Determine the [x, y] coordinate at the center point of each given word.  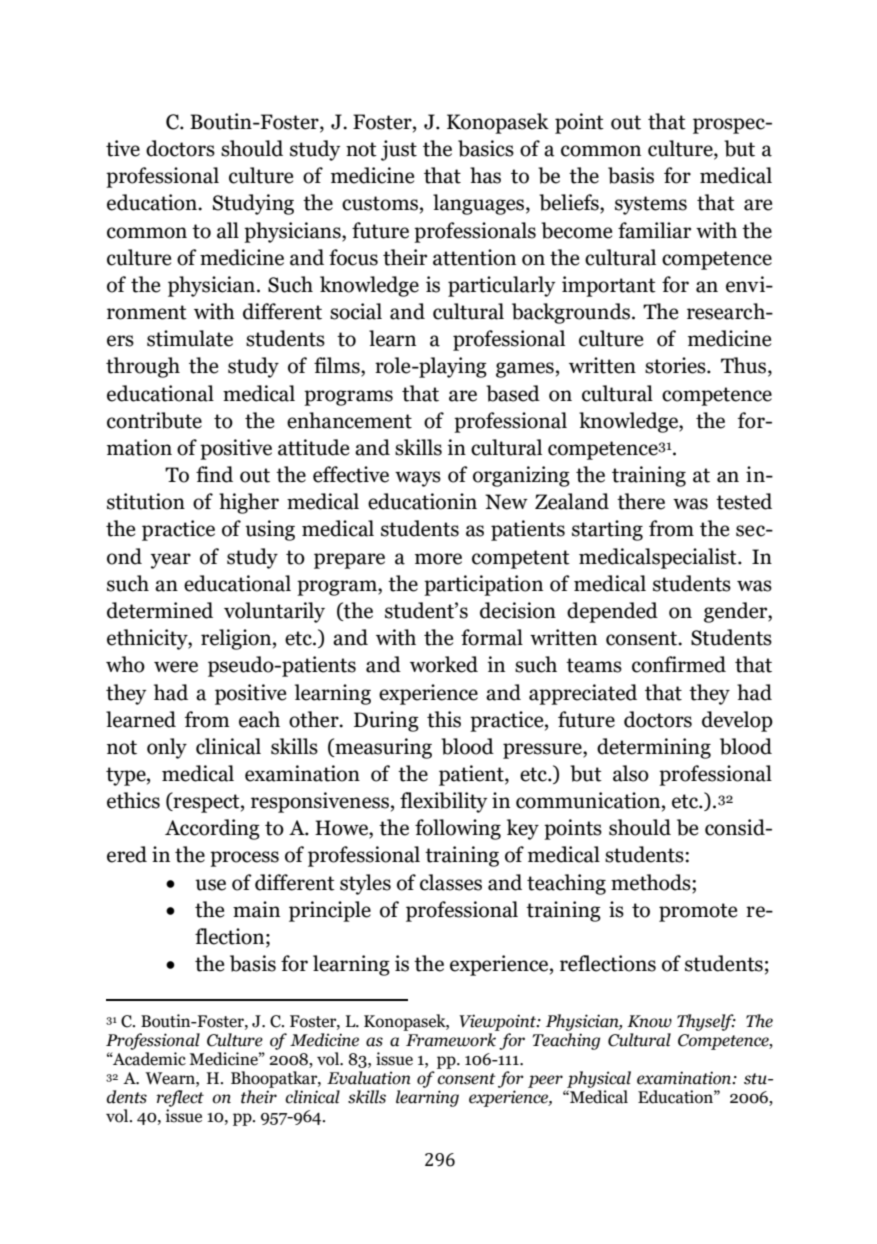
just [399, 150]
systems [651, 205]
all [228, 230]
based [513, 393]
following [458, 829]
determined [160, 610]
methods [652, 883]
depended [612, 612]
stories [676, 365]
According [212, 829]
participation [483, 585]
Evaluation [369, 1078]
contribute [154, 420]
